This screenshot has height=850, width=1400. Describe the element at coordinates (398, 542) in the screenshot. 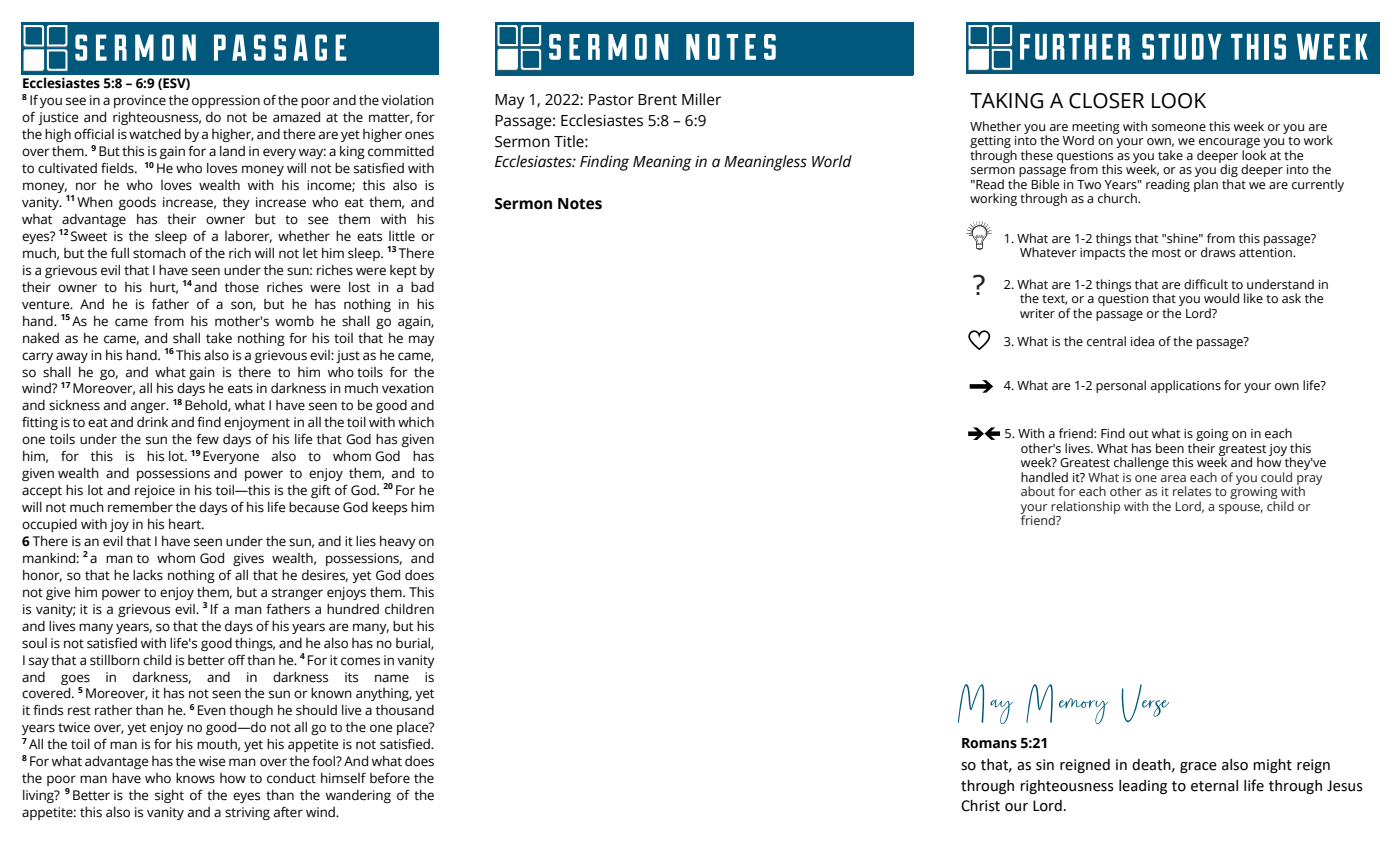

I see `heavy` at that location.
